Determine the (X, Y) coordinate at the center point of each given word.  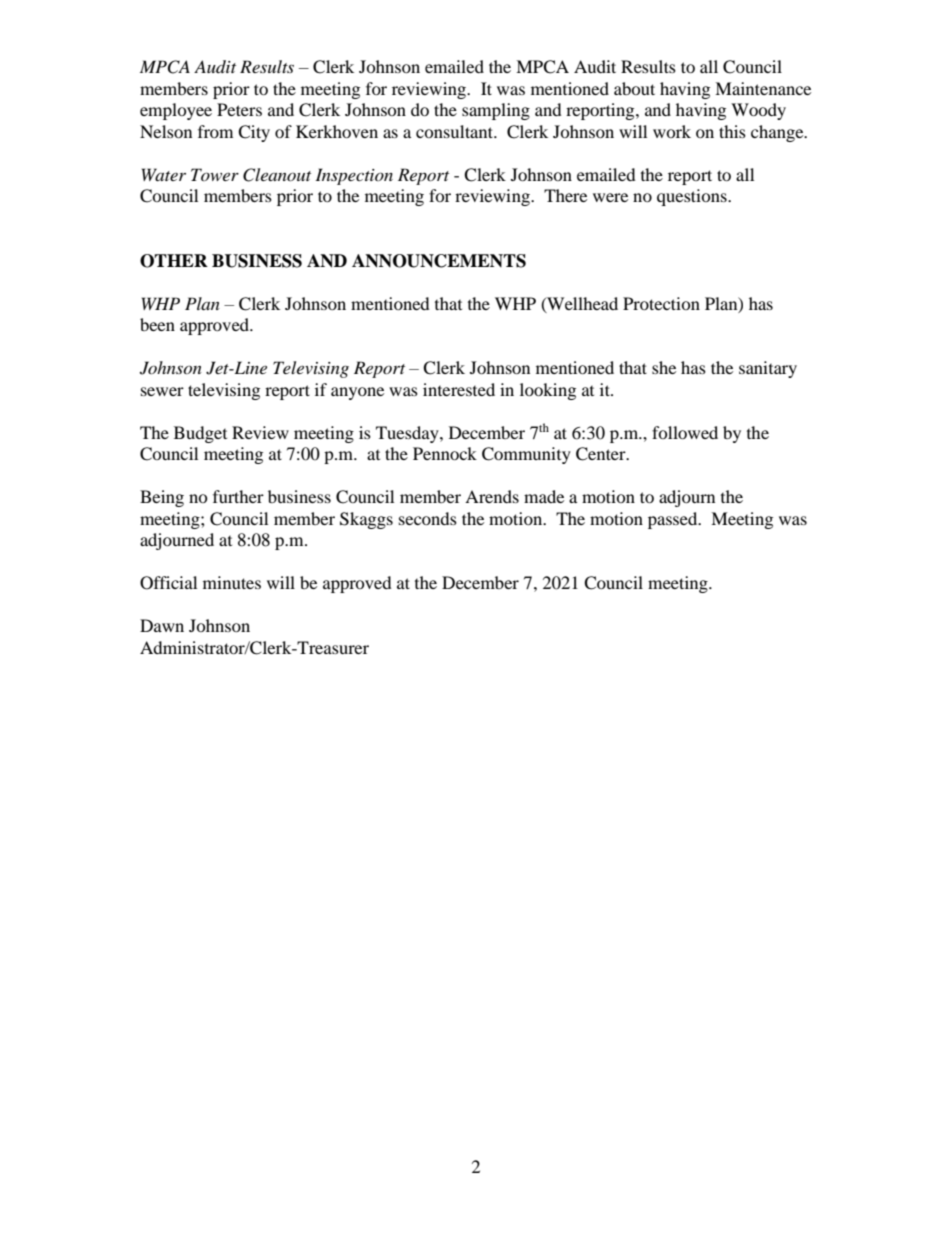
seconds (428, 518)
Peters (239, 109)
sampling (496, 111)
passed (674, 520)
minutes (232, 582)
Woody (758, 111)
